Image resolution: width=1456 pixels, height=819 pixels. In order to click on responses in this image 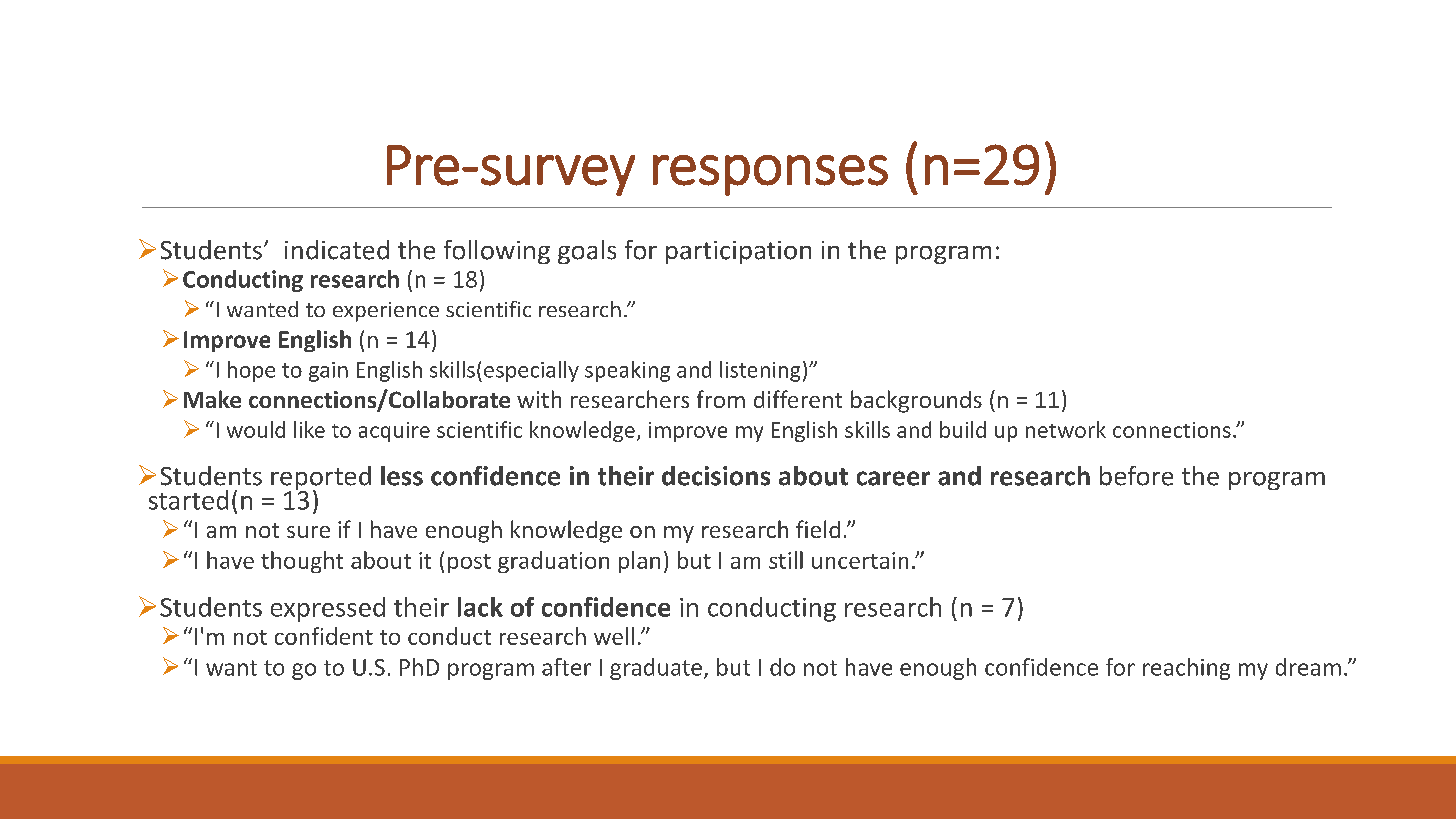, I will do `click(770, 175)`.
